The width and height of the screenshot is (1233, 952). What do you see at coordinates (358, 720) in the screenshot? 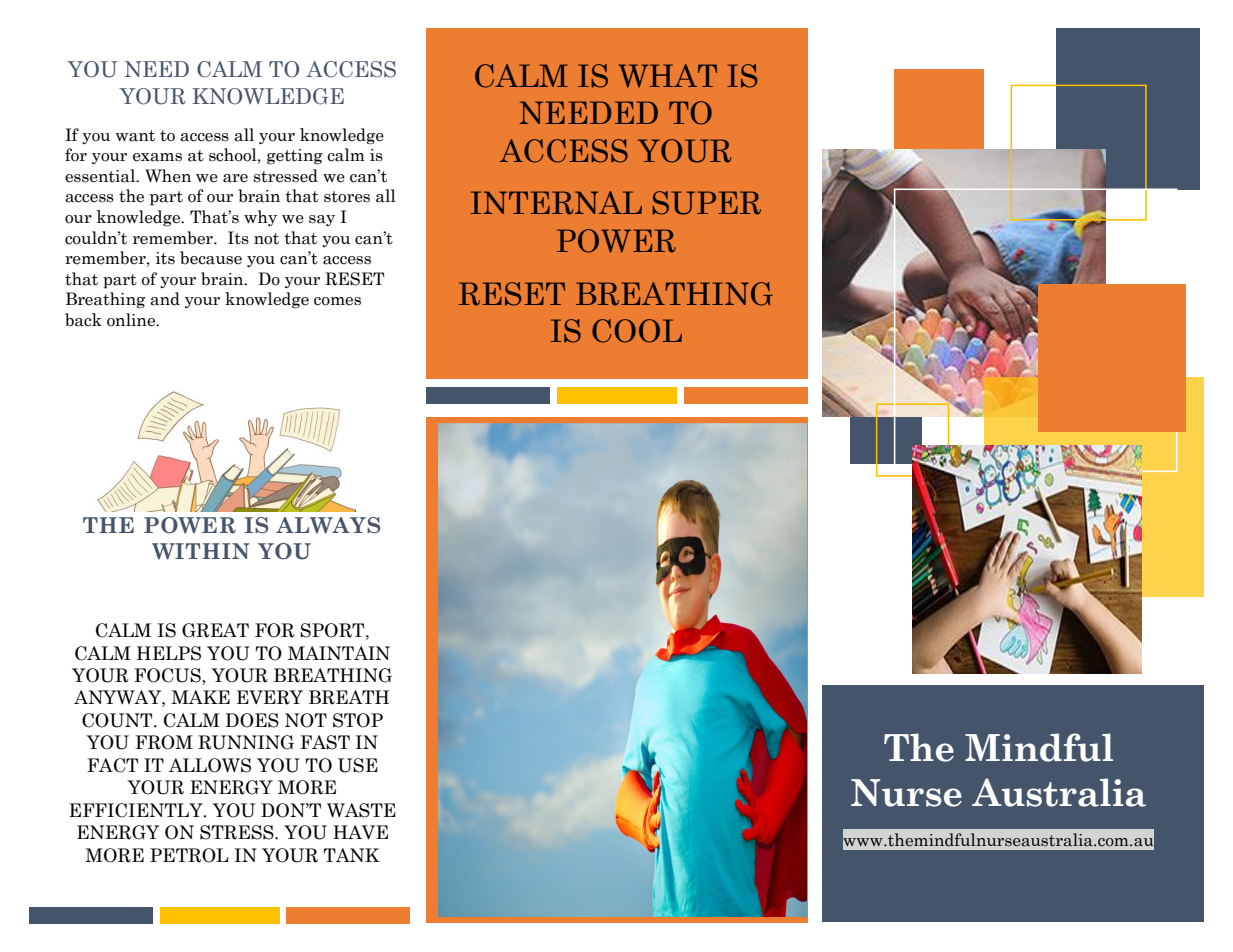
I see `STOP` at bounding box center [358, 720].
